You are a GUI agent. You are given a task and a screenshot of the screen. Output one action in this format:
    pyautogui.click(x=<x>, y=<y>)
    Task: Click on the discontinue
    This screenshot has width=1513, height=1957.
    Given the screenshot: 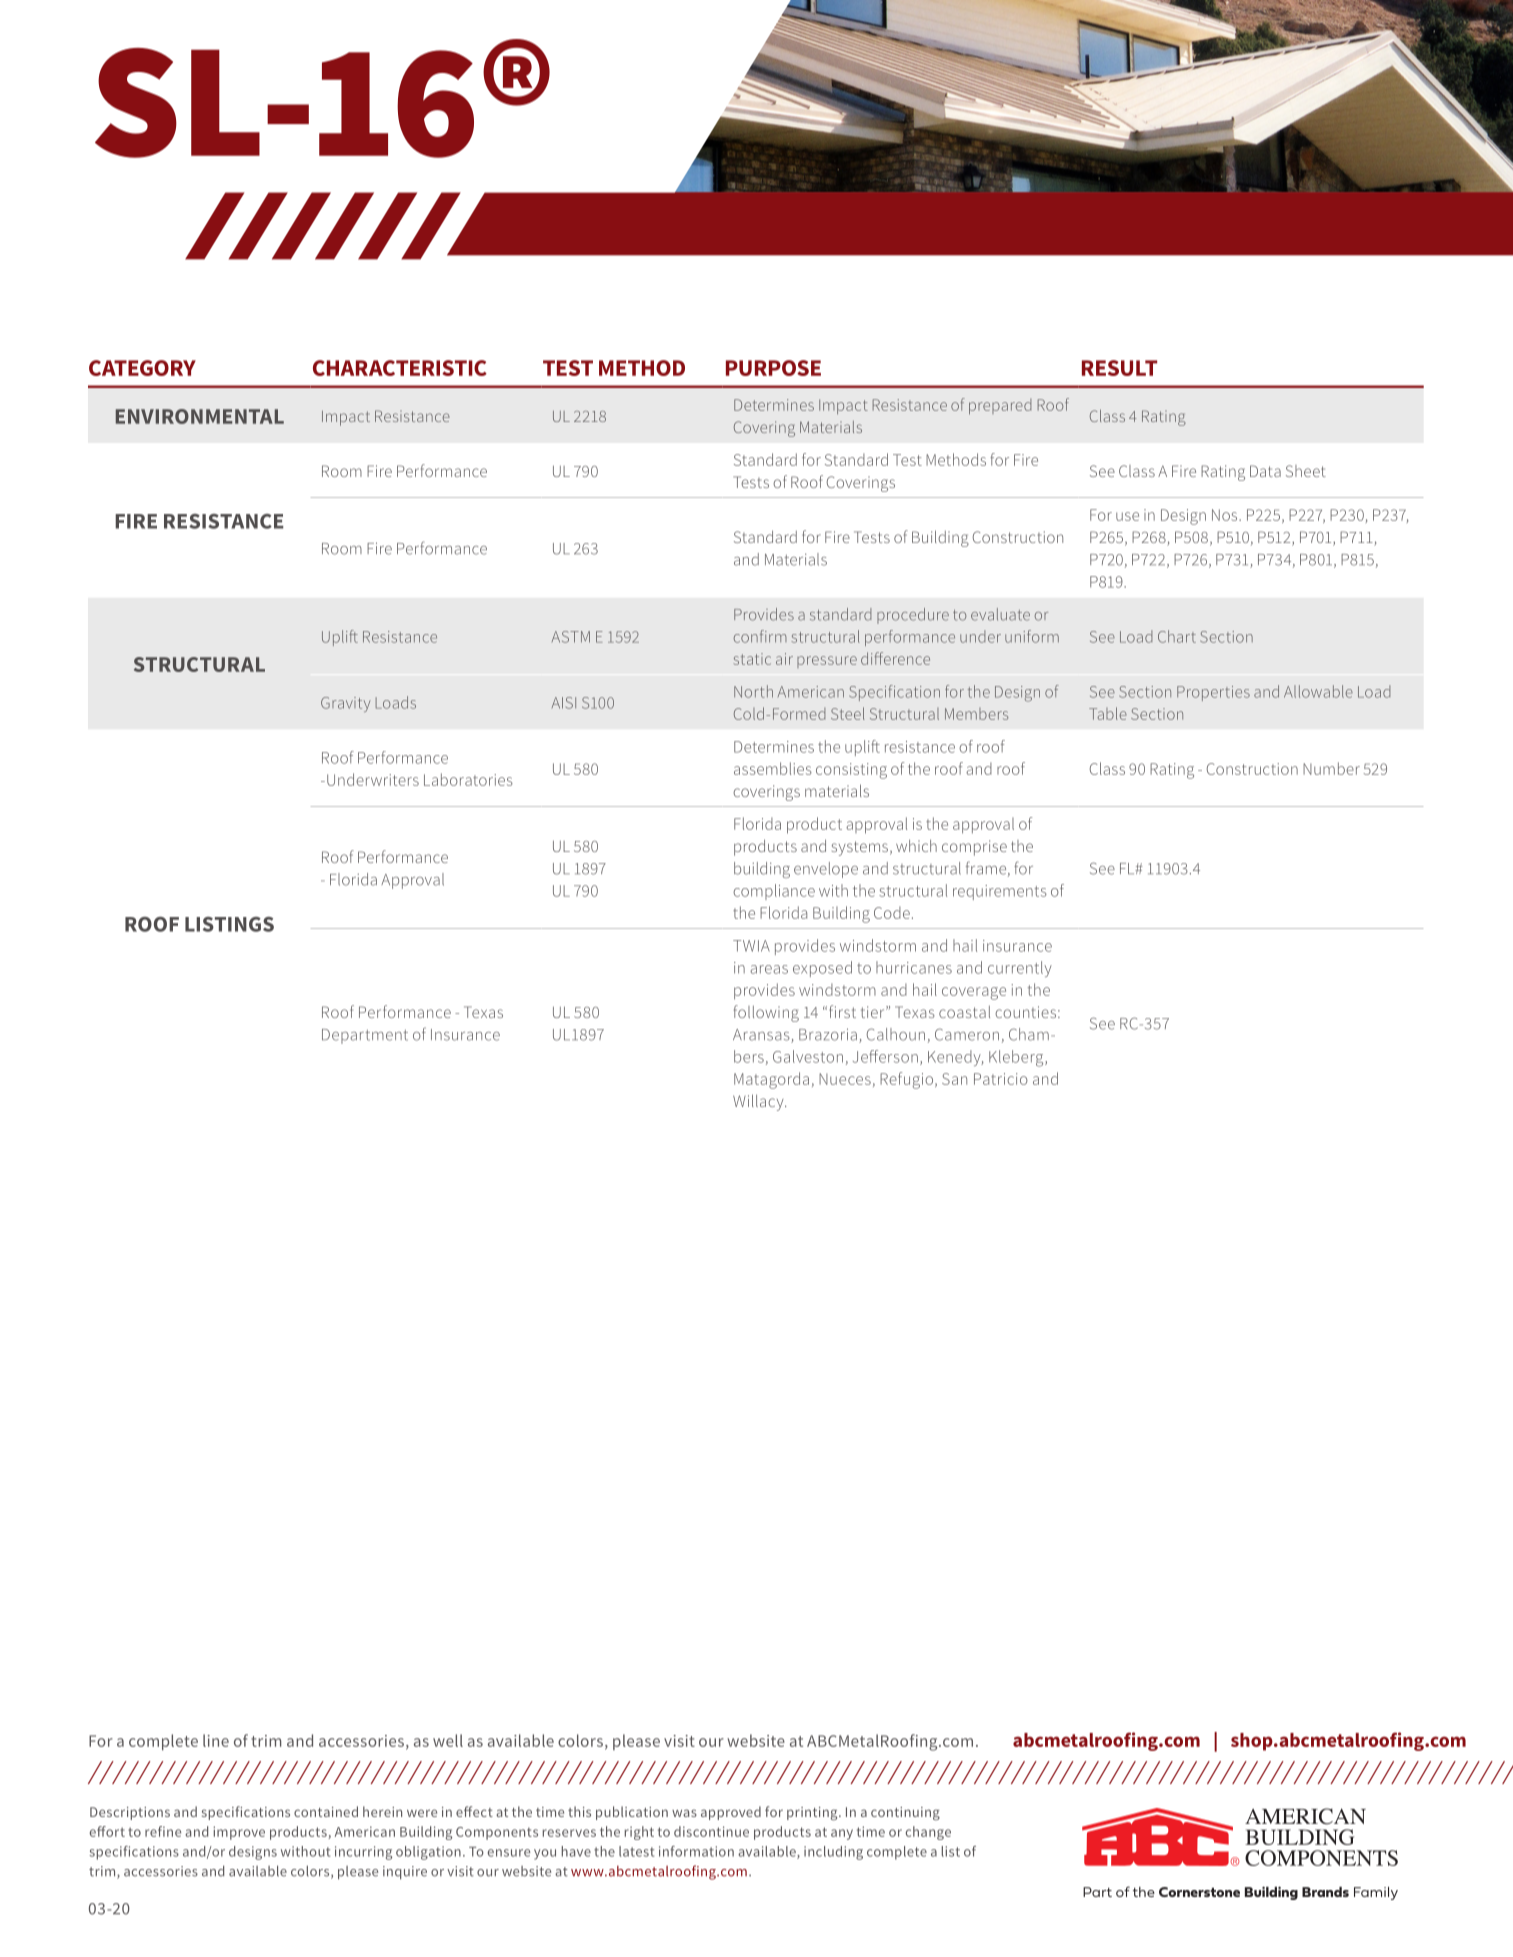 What is the action you would take?
    pyautogui.click(x=711, y=1831)
